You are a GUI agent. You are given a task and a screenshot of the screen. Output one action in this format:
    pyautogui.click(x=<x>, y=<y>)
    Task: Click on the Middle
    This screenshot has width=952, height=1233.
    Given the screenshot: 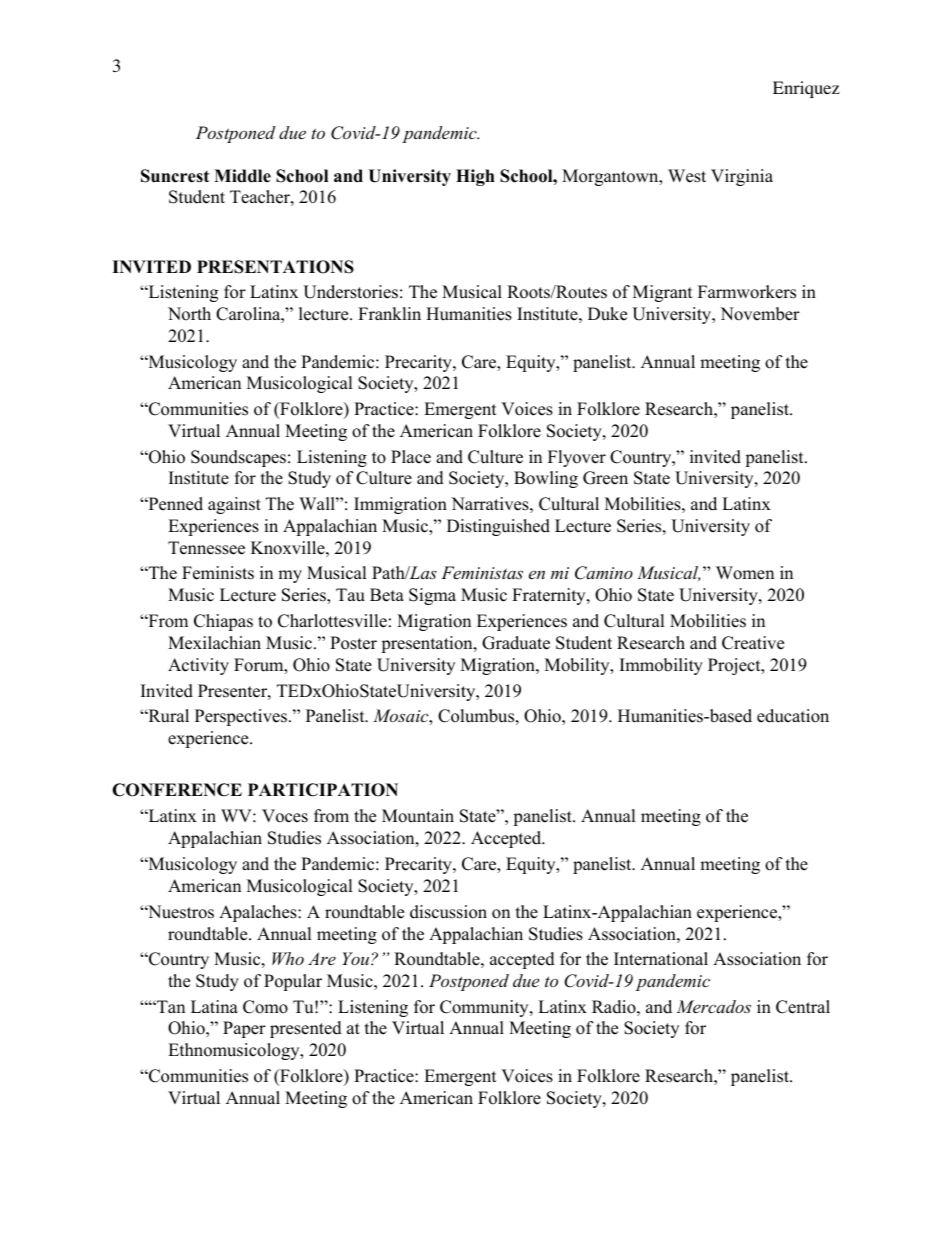 What is the action you would take?
    pyautogui.click(x=242, y=176)
